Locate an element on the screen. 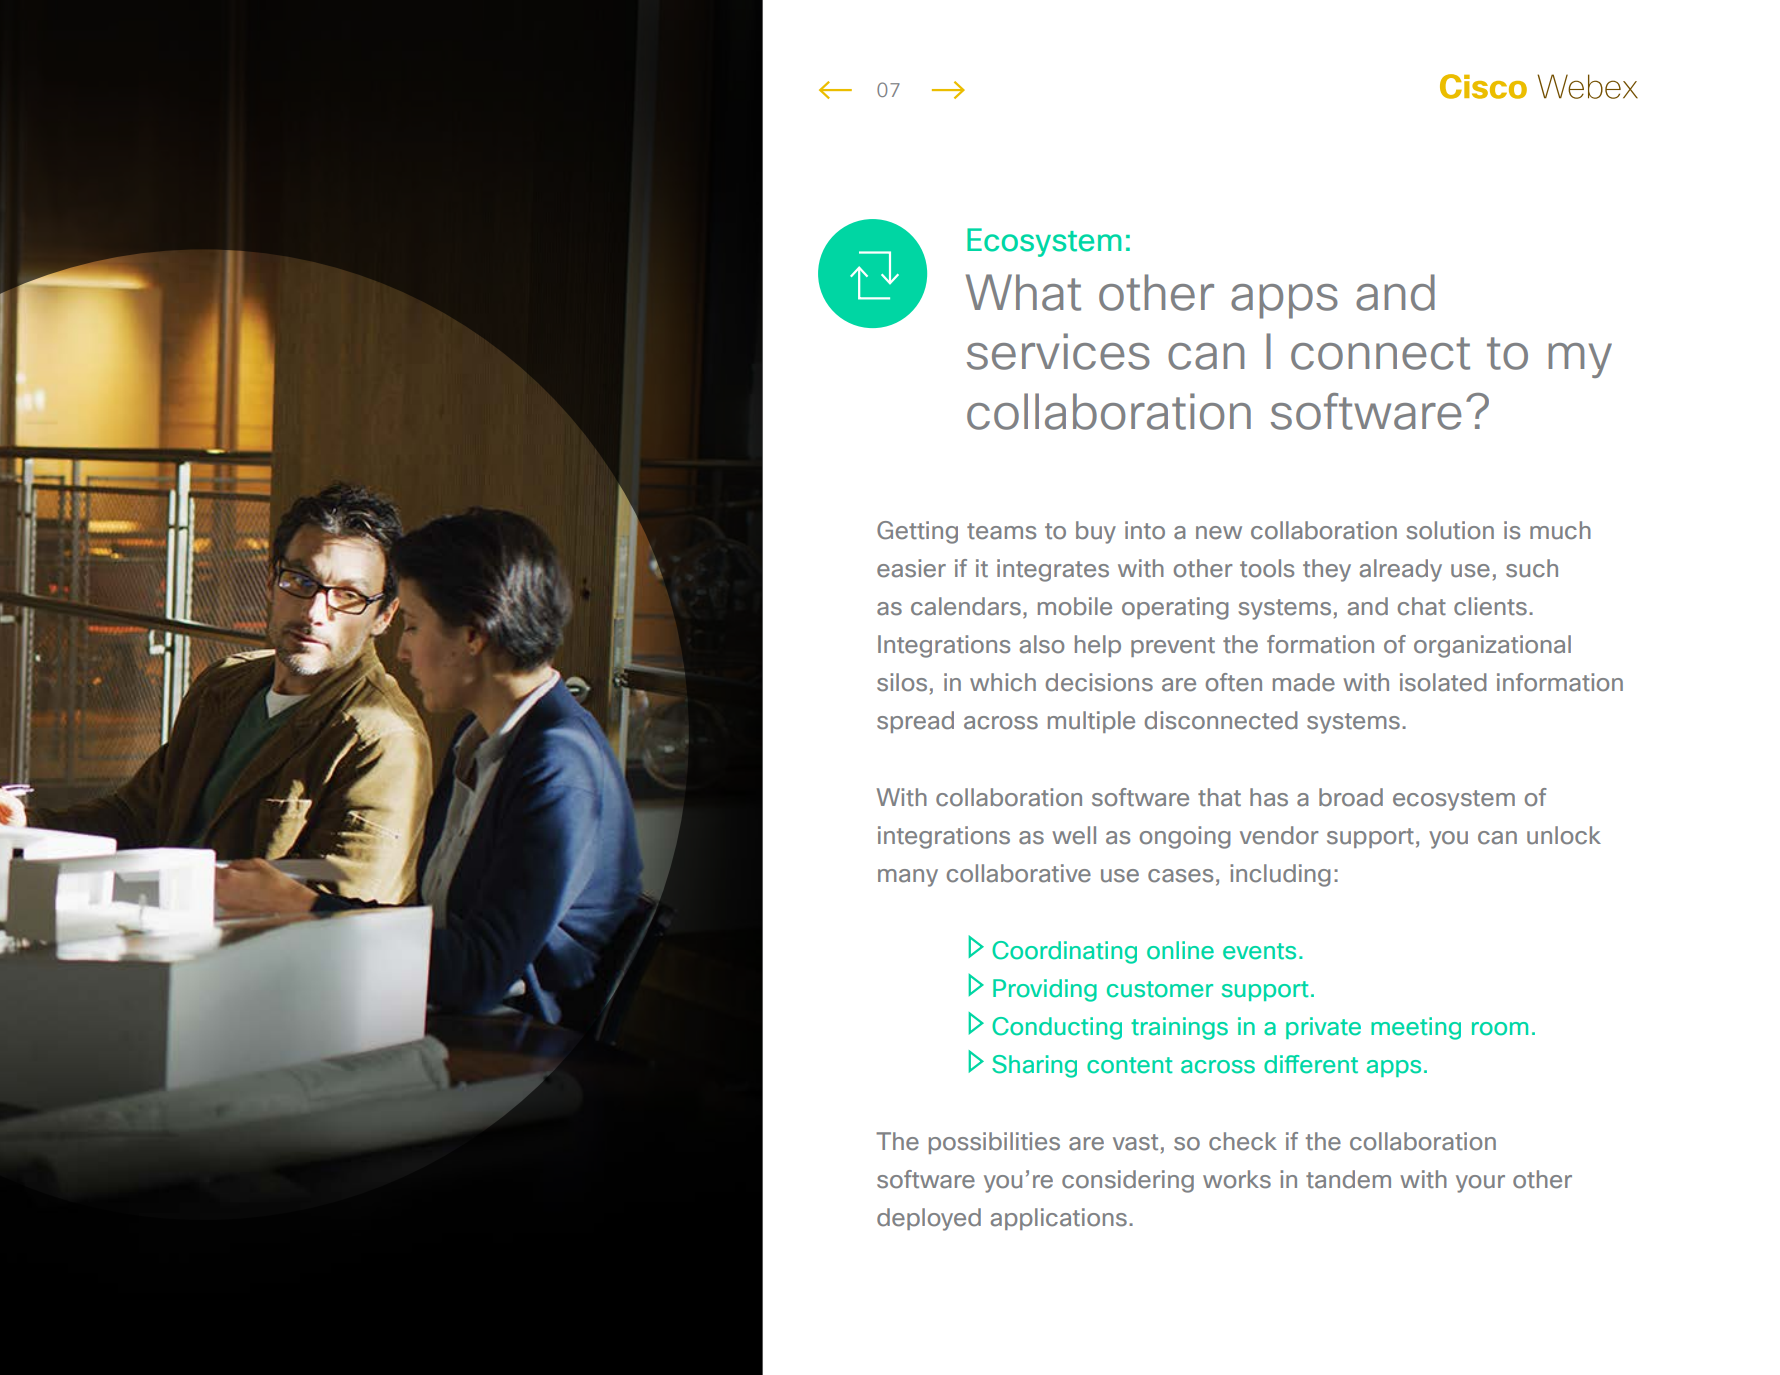 Image resolution: width=1780 pixels, height=1375 pixels. Providing is located at coordinates (1045, 990).
